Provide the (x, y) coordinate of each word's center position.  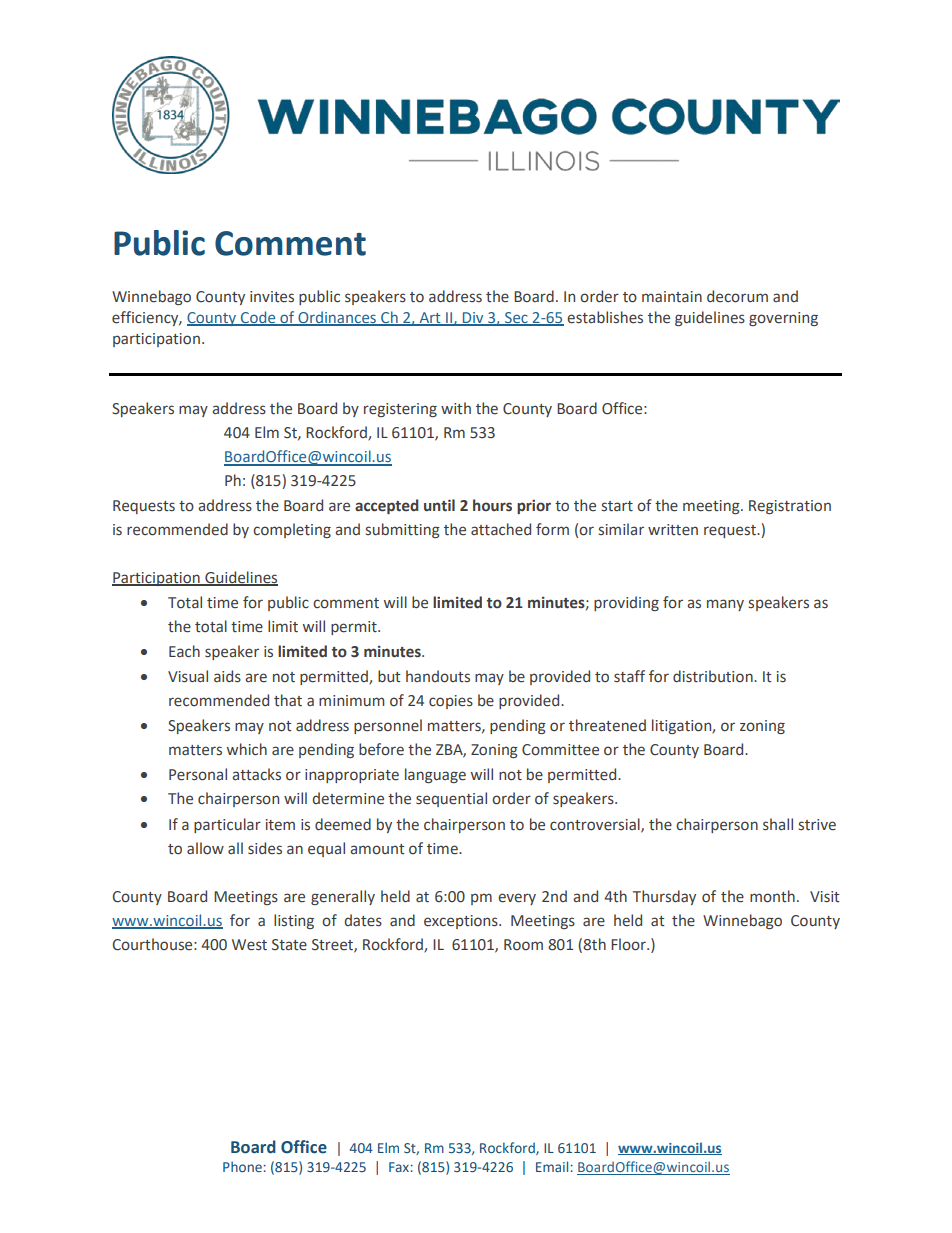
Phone (242, 1166)
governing (783, 319)
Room (523, 945)
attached (501, 529)
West (249, 945)
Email (552, 1166)
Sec (516, 319)
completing (292, 530)
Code (258, 318)
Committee (560, 750)
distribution (714, 676)
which (247, 749)
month (772, 896)
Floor (629, 944)
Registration (790, 507)
